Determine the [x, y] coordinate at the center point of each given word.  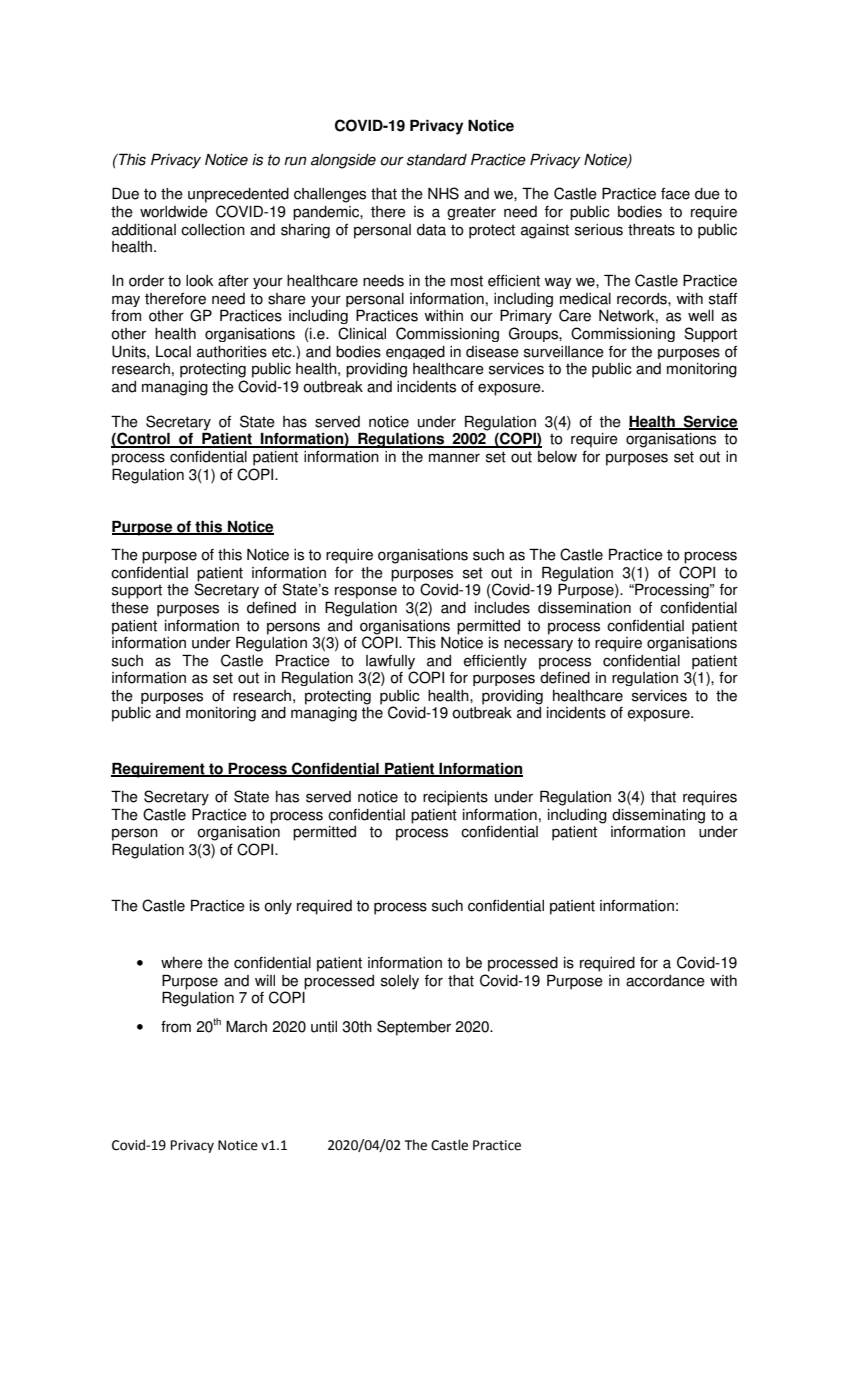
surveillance [564, 352]
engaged [415, 352]
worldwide [174, 212]
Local [173, 352]
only [278, 907]
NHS [443, 193]
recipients [455, 798]
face [675, 194]
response [366, 592]
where [182, 963]
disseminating [658, 816]
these [130, 608]
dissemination [584, 608]
